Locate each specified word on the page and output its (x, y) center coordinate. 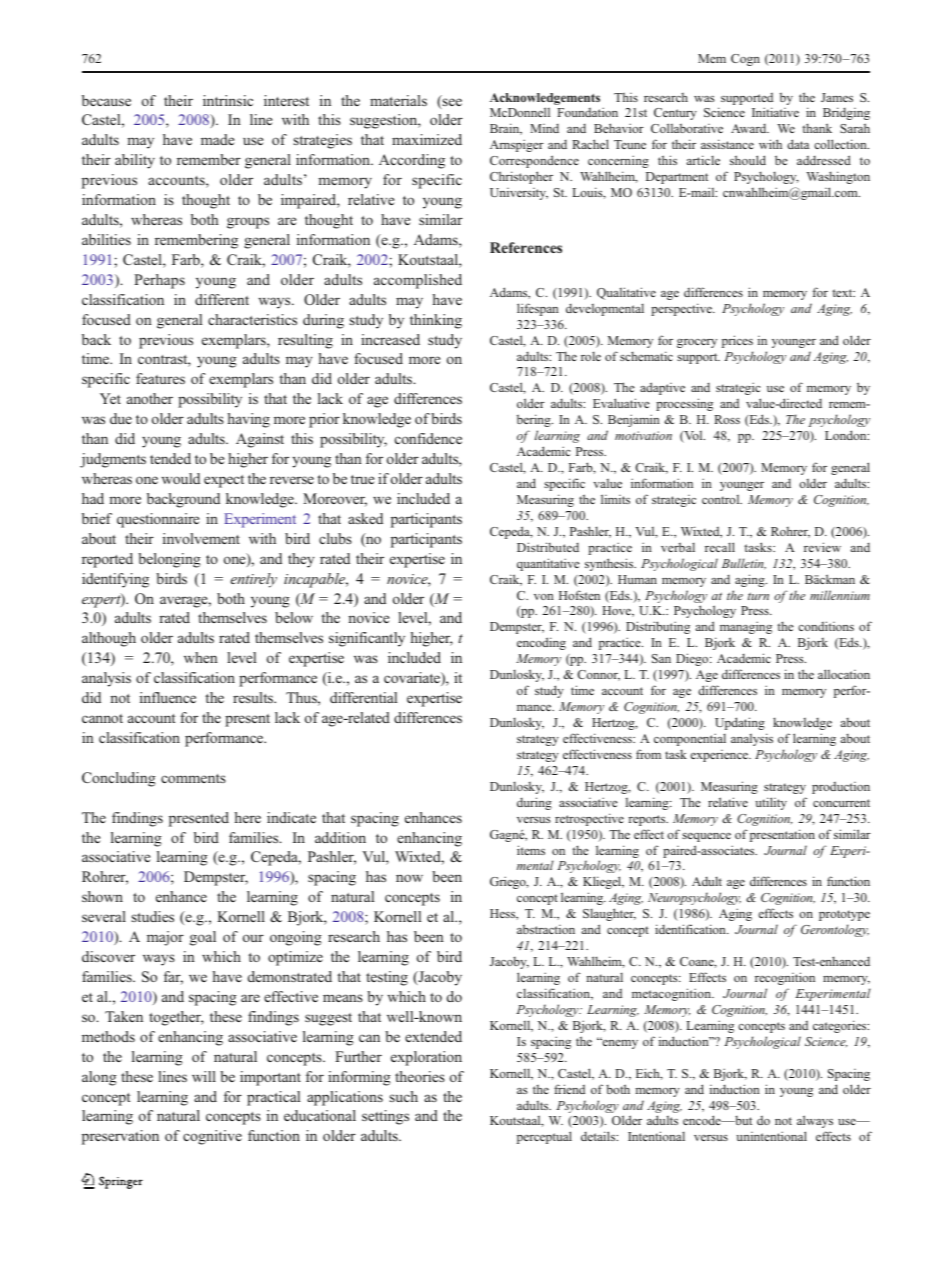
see (451, 103)
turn (758, 596)
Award (750, 128)
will (204, 1076)
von (544, 597)
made (217, 139)
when (201, 657)
